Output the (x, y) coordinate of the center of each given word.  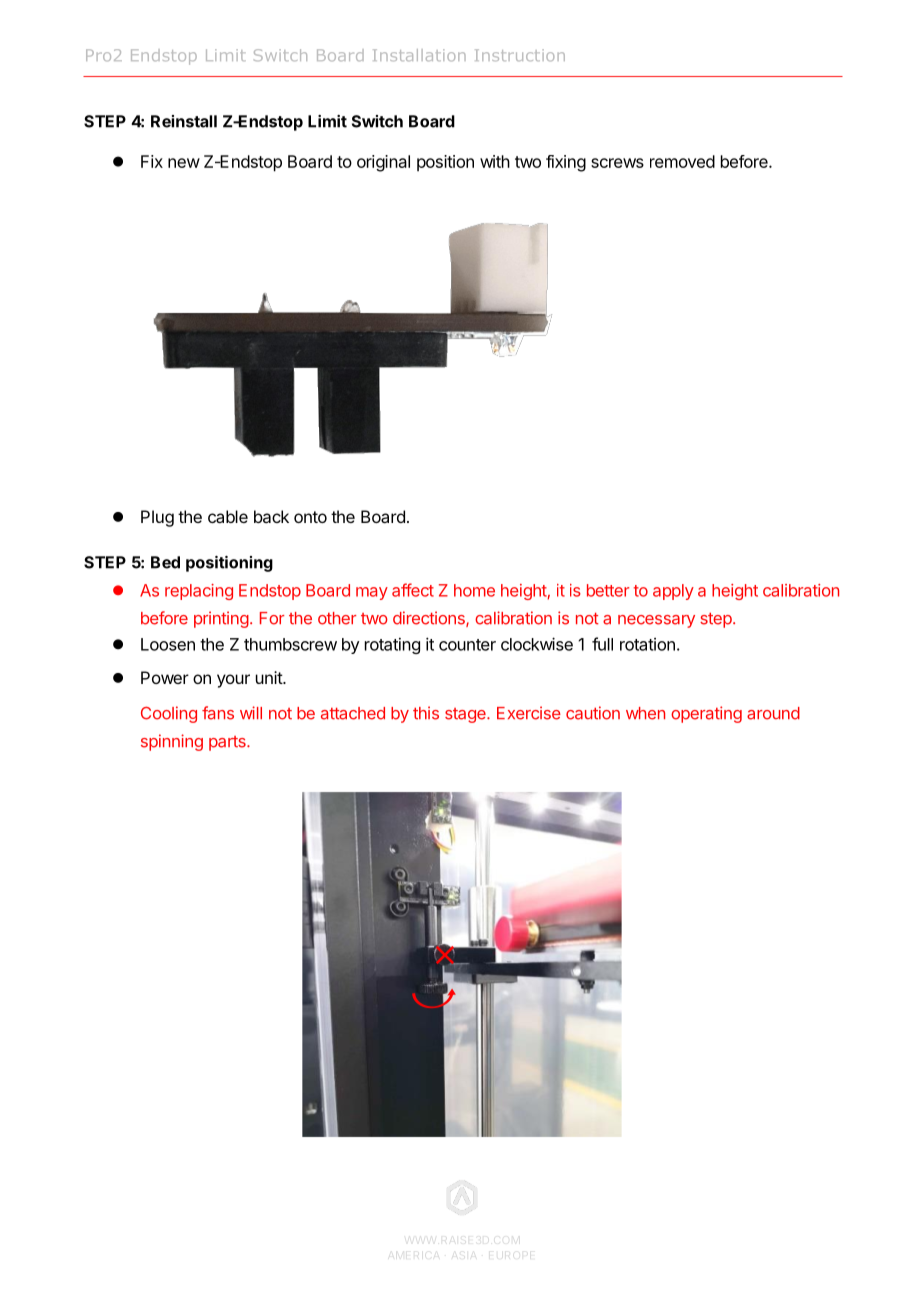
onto (310, 517)
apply (673, 592)
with (495, 161)
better (608, 590)
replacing (199, 592)
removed (682, 161)
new (184, 163)
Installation (419, 55)
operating (706, 714)
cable (228, 516)
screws (617, 163)
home (474, 590)
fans (218, 713)
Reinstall (184, 121)
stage (466, 715)
